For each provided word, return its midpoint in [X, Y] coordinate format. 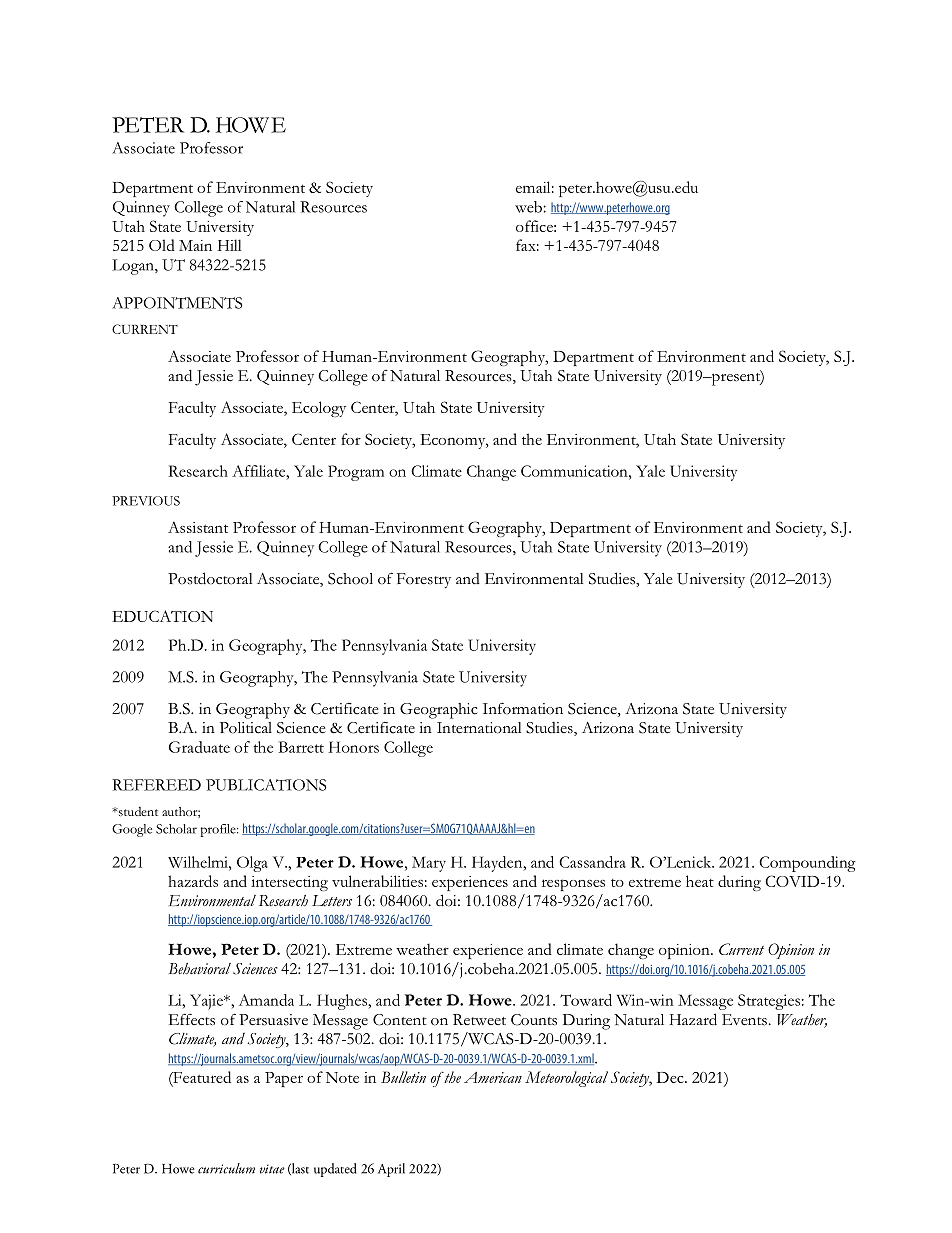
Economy [454, 441]
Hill [230, 245]
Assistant [198, 527]
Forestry [424, 580]
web [529, 207]
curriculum [226, 1168]
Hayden [498, 864]
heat [700, 881]
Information [523, 708]
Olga [252, 864]
